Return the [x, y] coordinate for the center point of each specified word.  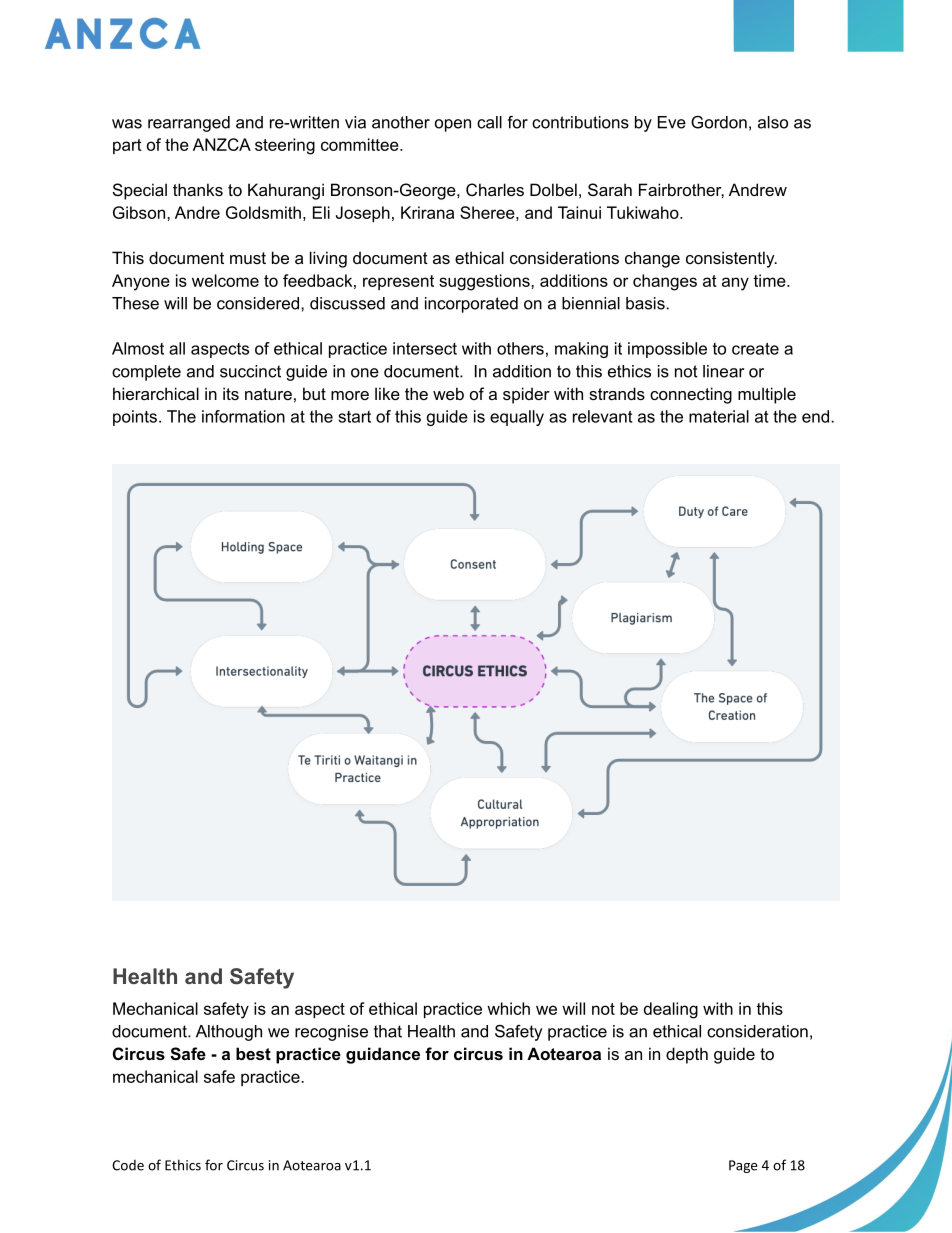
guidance [383, 1055]
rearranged [189, 124]
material [719, 416]
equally [517, 418]
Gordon [719, 122]
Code [128, 1165]
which [508, 1008]
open [453, 125]
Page [743, 1166]
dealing [671, 1010]
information [243, 416]
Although [229, 1033]
